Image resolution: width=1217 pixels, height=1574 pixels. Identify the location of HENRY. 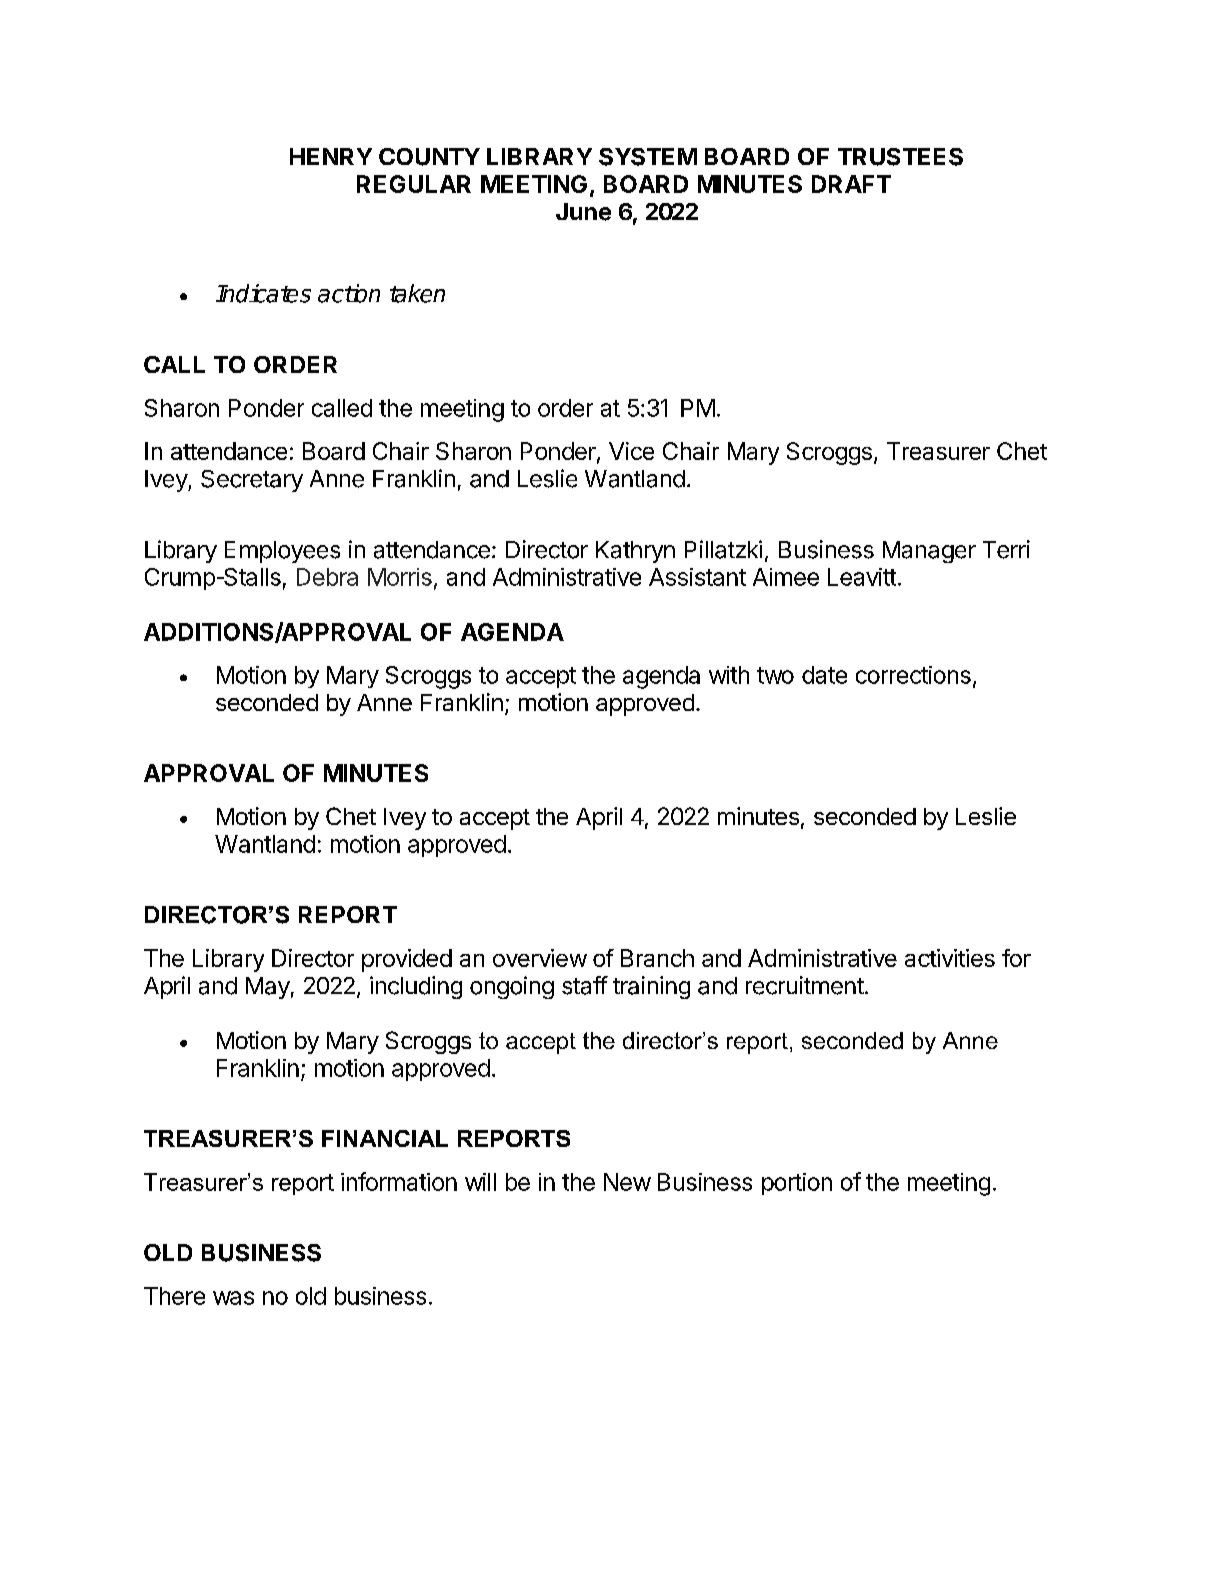
(331, 156).
